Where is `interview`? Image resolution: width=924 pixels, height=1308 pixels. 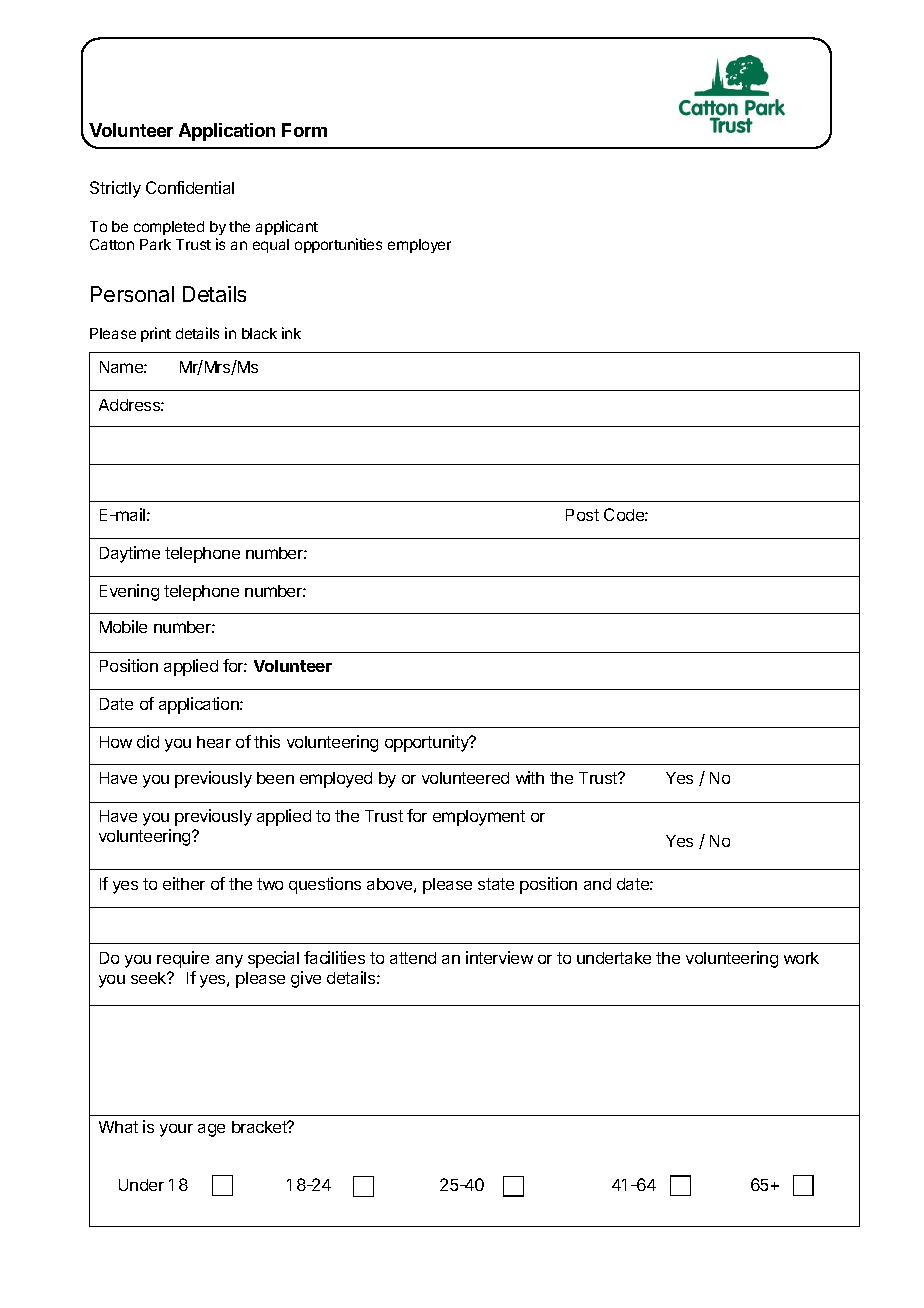
interview is located at coordinates (499, 957).
